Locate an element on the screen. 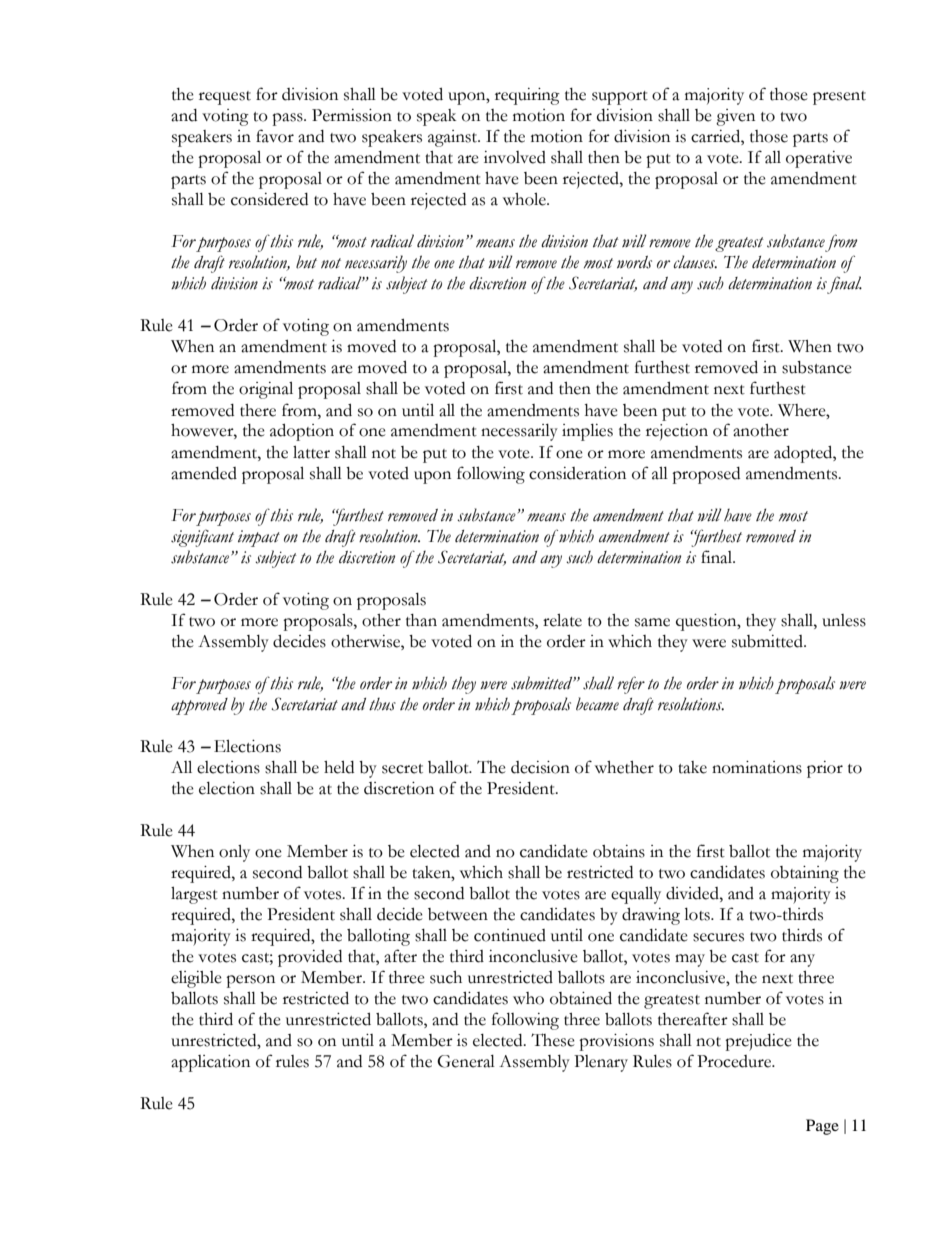 This screenshot has height=1233, width=952. application is located at coordinates (210, 1063).
